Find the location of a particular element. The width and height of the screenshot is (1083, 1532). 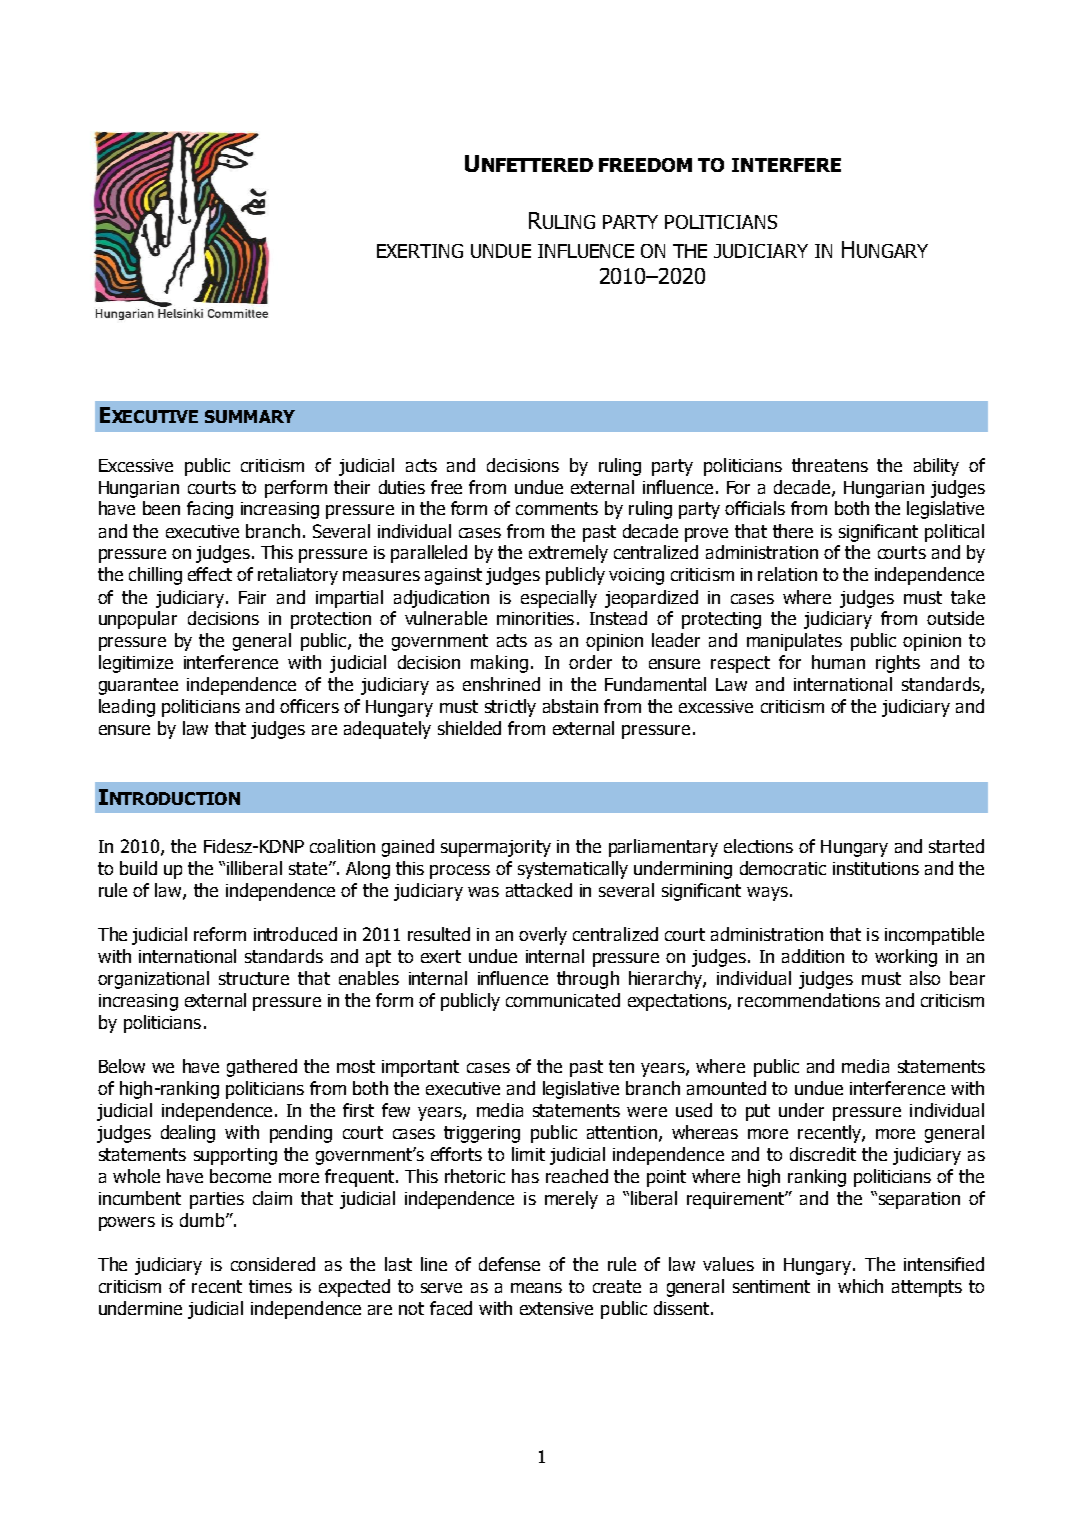

means is located at coordinates (536, 1288).
